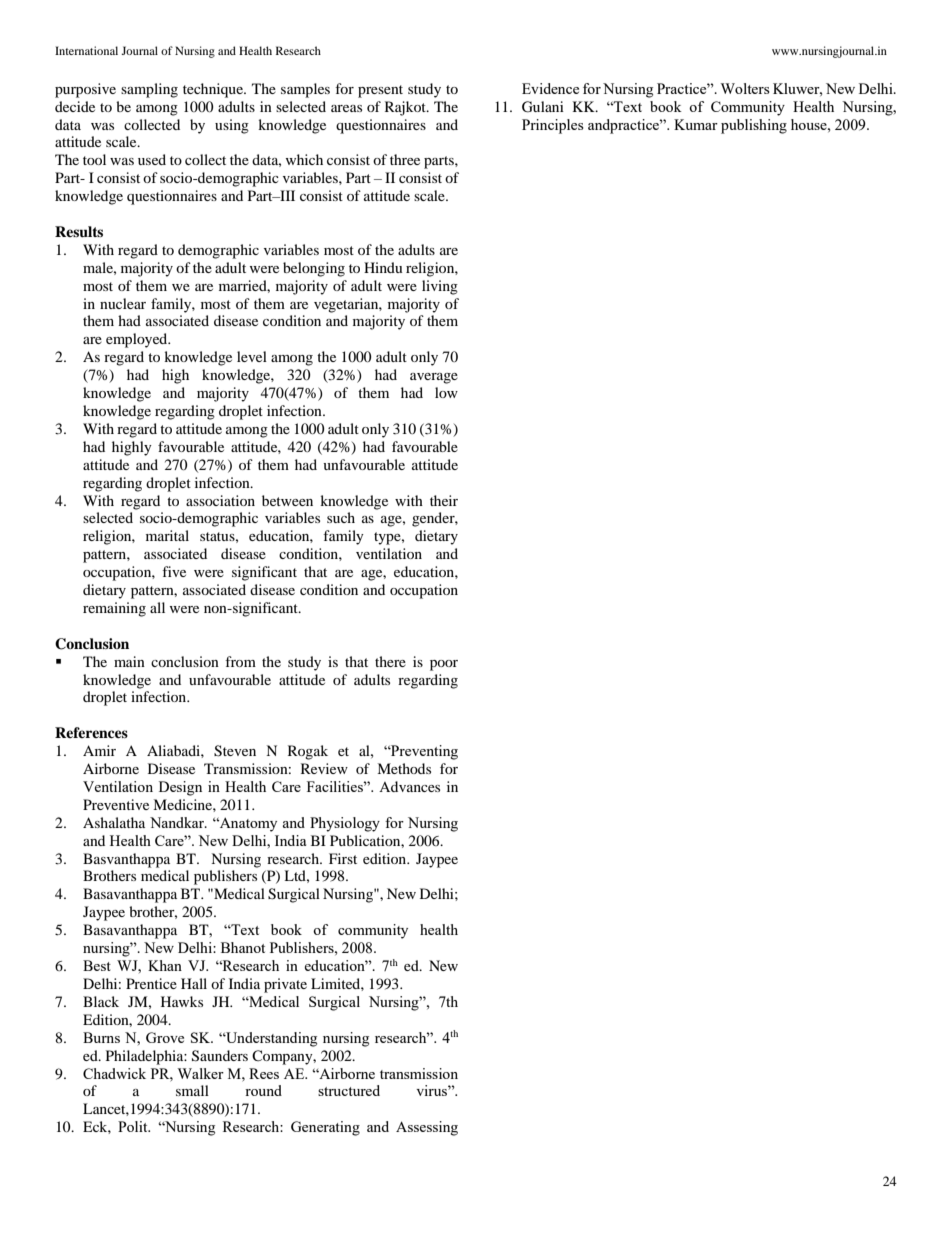  What do you see at coordinates (406, 108) in the screenshot?
I see `Rajkot` at bounding box center [406, 108].
